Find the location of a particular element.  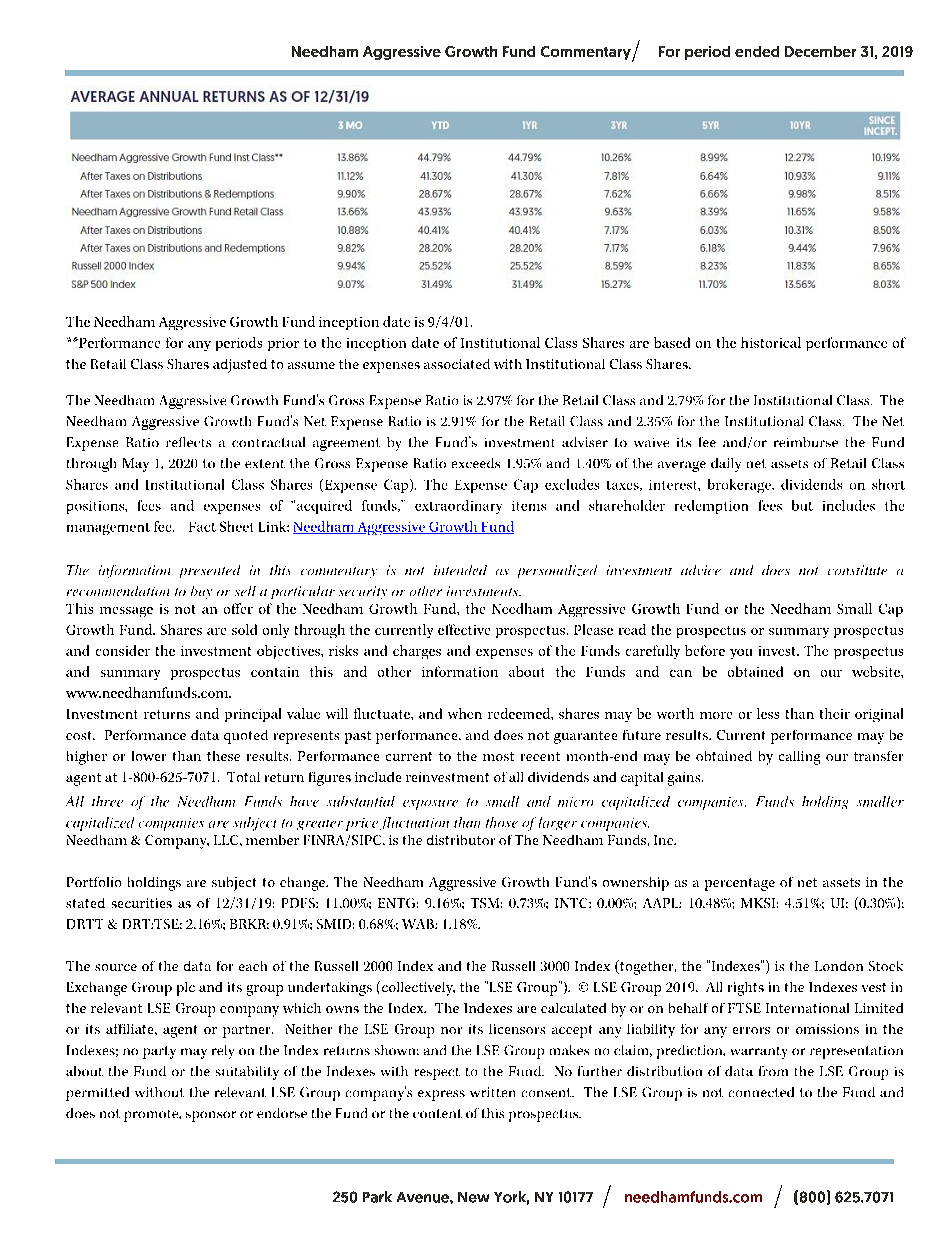

based is located at coordinates (672, 342).
